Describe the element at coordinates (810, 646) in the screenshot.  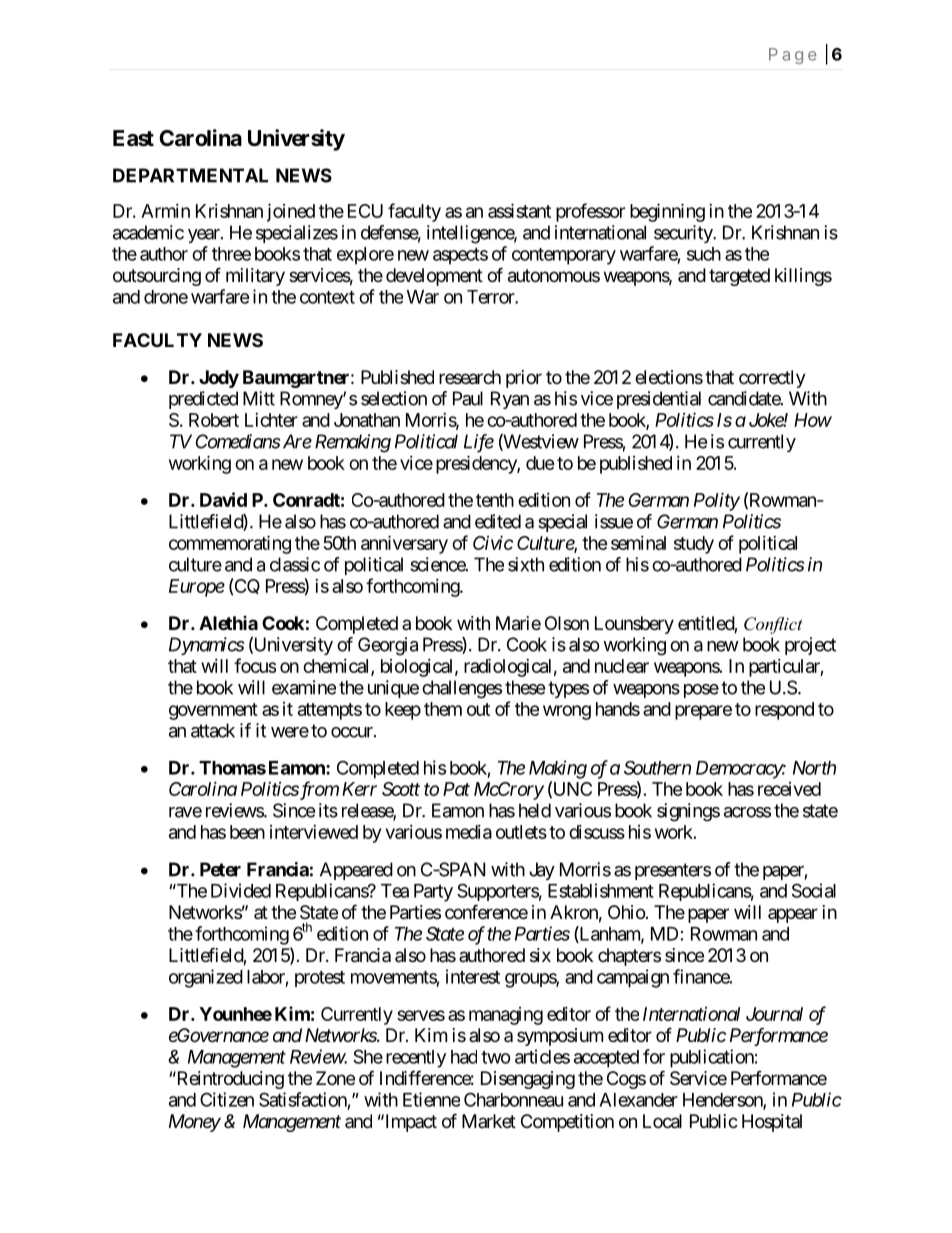
I see `project` at that location.
